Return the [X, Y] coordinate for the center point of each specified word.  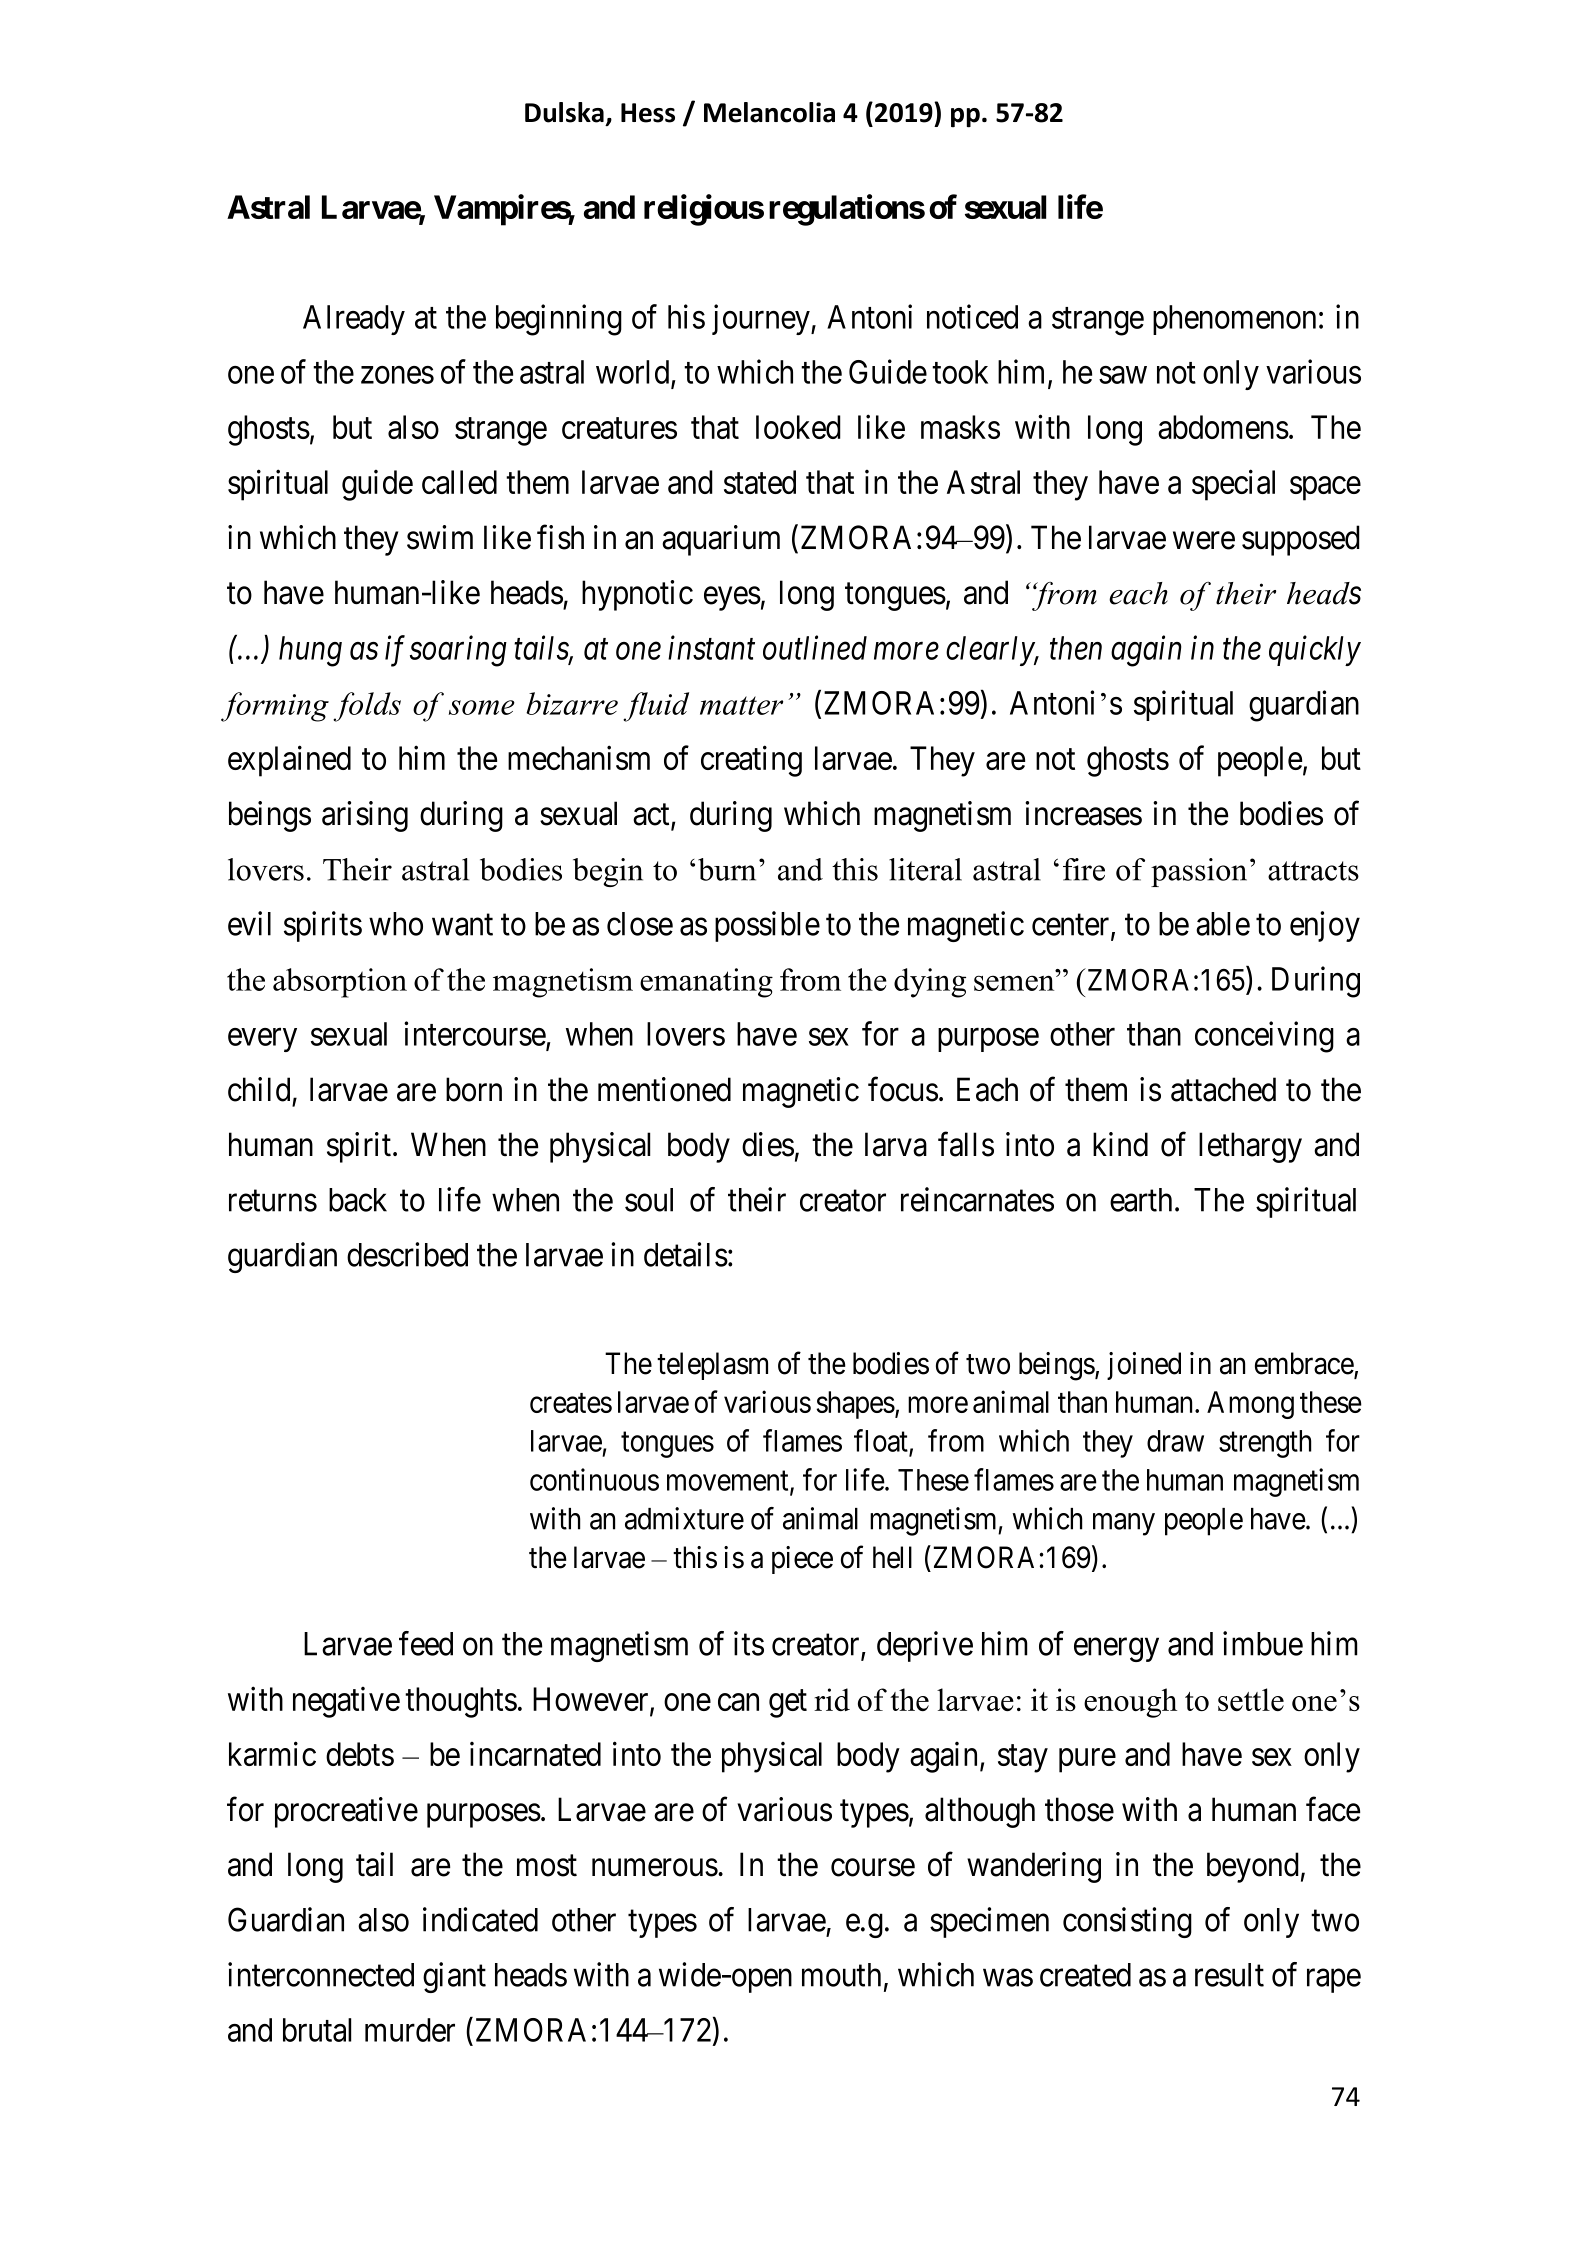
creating [751, 761]
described [407, 1254]
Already [354, 320]
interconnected [321, 1974]
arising [365, 816]
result [1229, 1975]
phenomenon [1234, 320]
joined [1144, 1366]
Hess [648, 113]
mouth [841, 1975]
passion [1199, 872]
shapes [855, 1405]
